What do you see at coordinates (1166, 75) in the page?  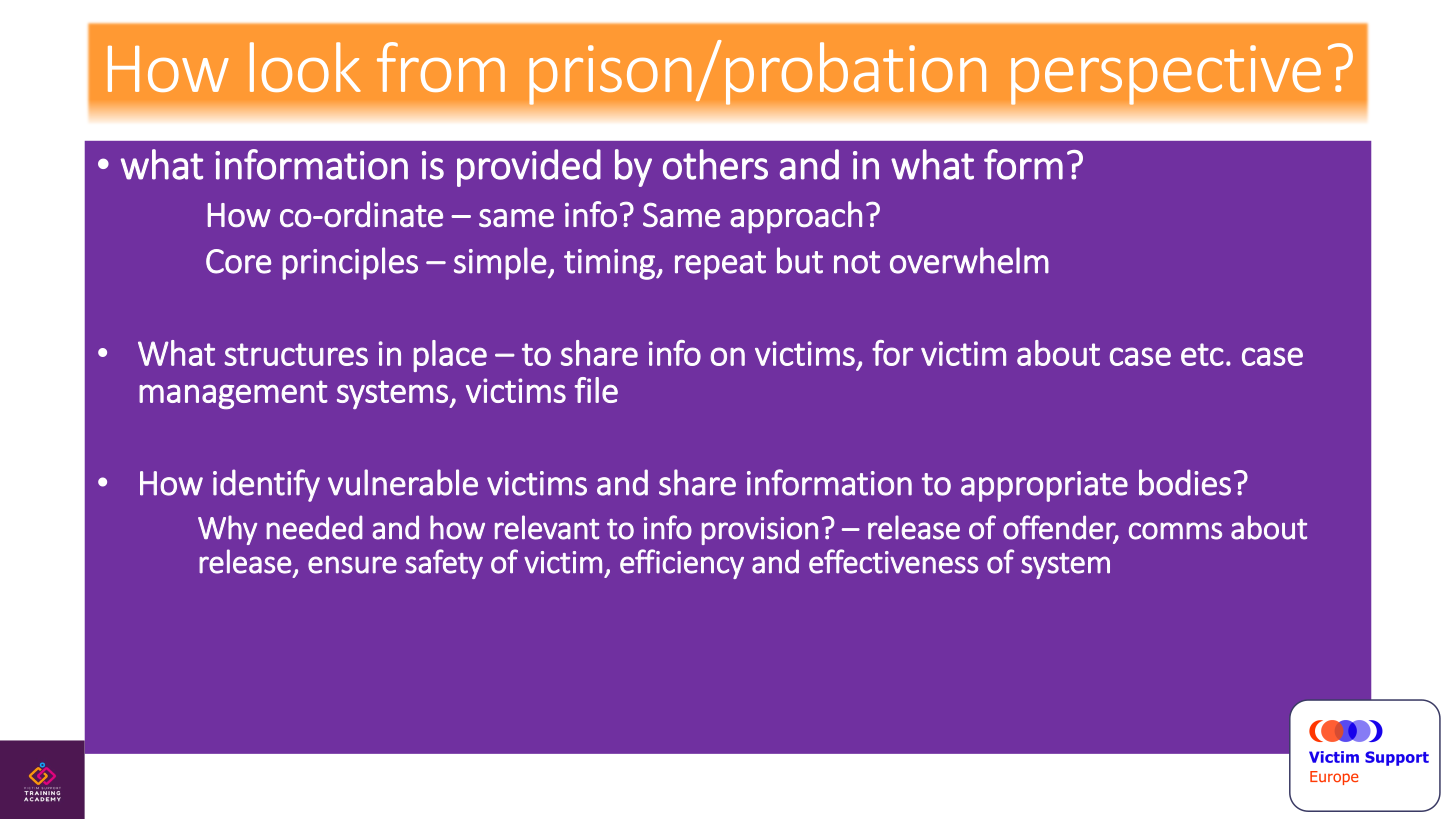 I see `perspective` at bounding box center [1166, 75].
